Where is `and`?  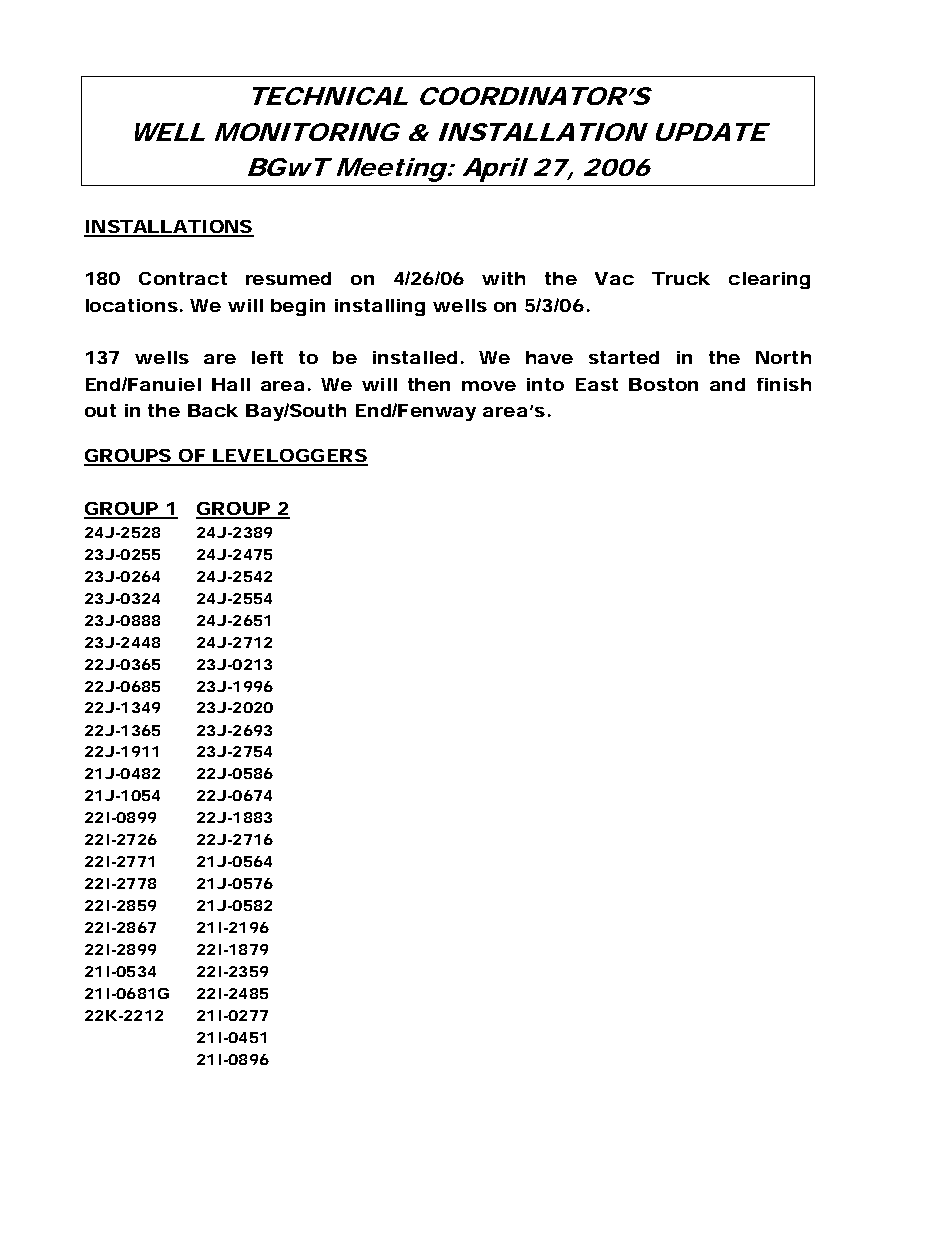 and is located at coordinates (727, 384).
